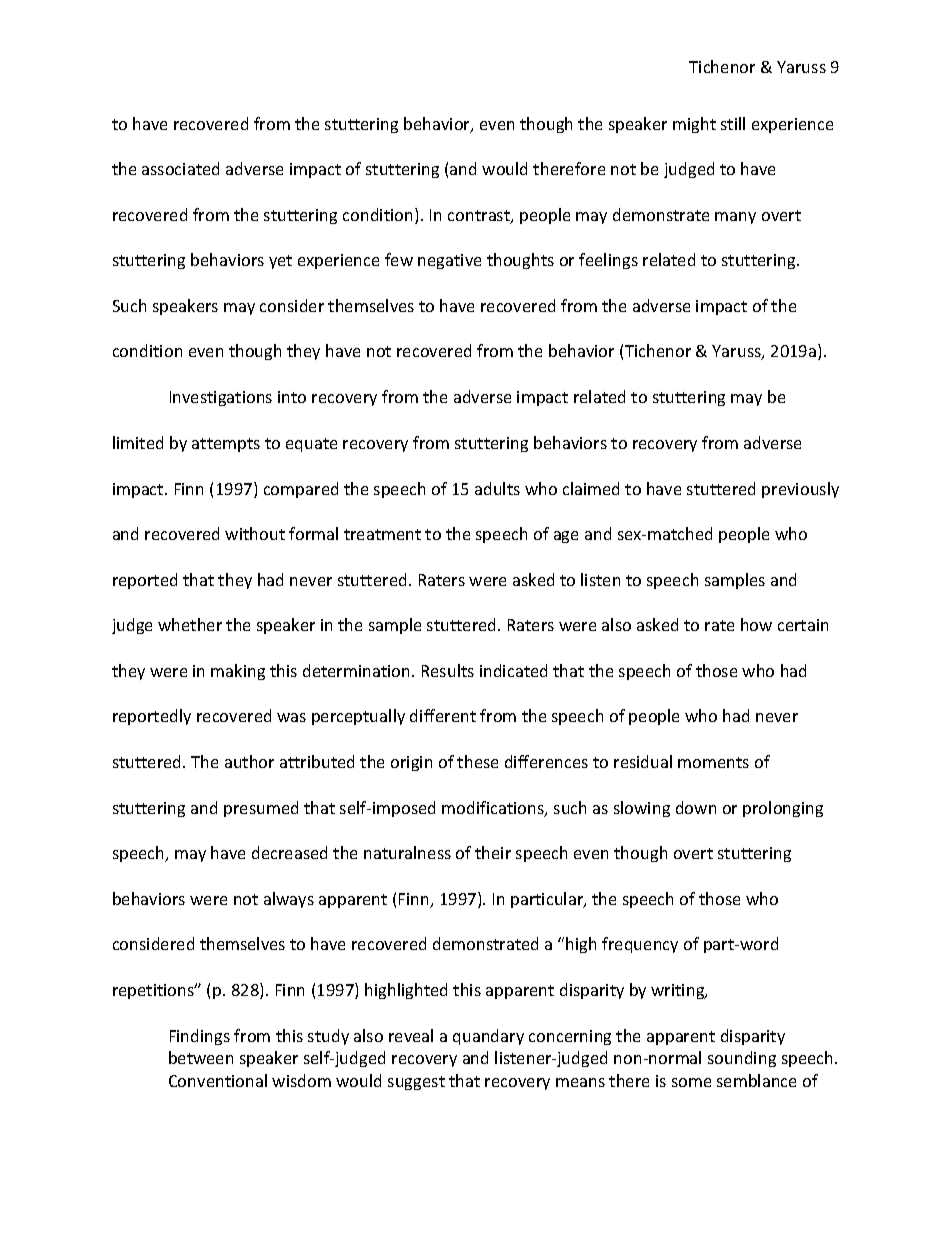  Describe the element at coordinates (201, 1057) in the page. I see `between` at that location.
